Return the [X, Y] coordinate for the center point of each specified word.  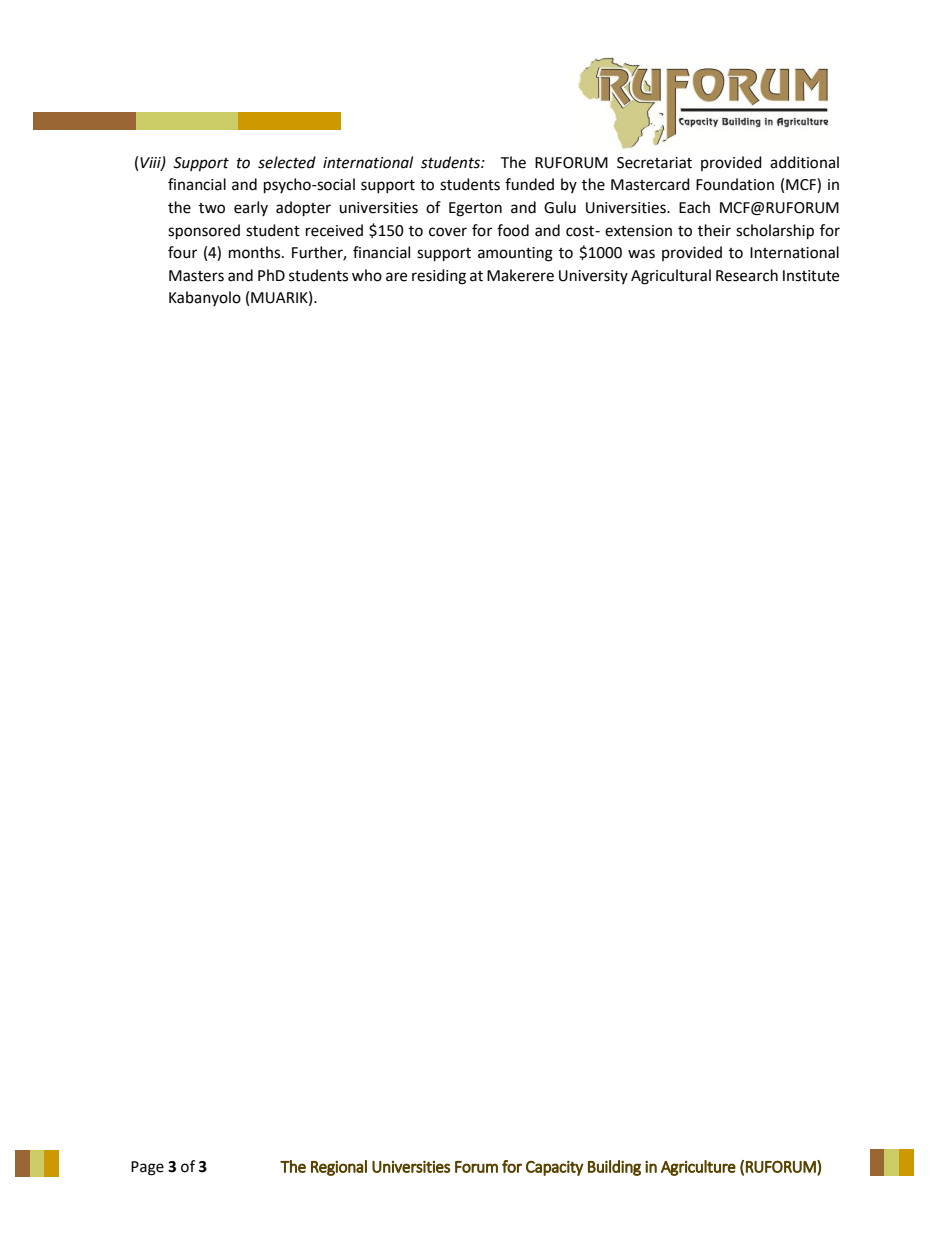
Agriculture [698, 1168]
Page [147, 1168]
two [212, 208]
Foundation [735, 184]
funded [529, 184]
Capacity [555, 1168]
